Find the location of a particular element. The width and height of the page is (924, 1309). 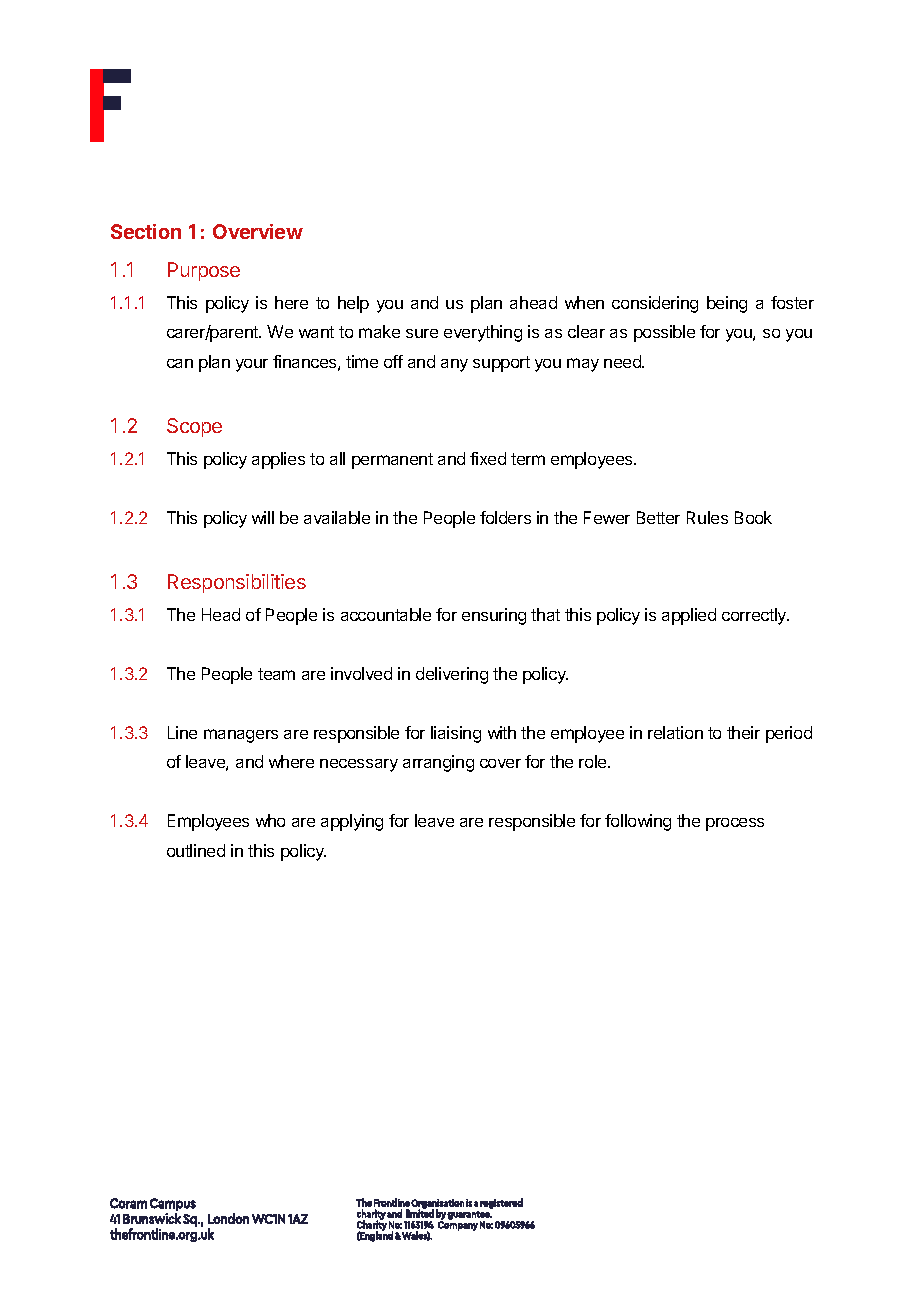

ensuring is located at coordinates (494, 616).
